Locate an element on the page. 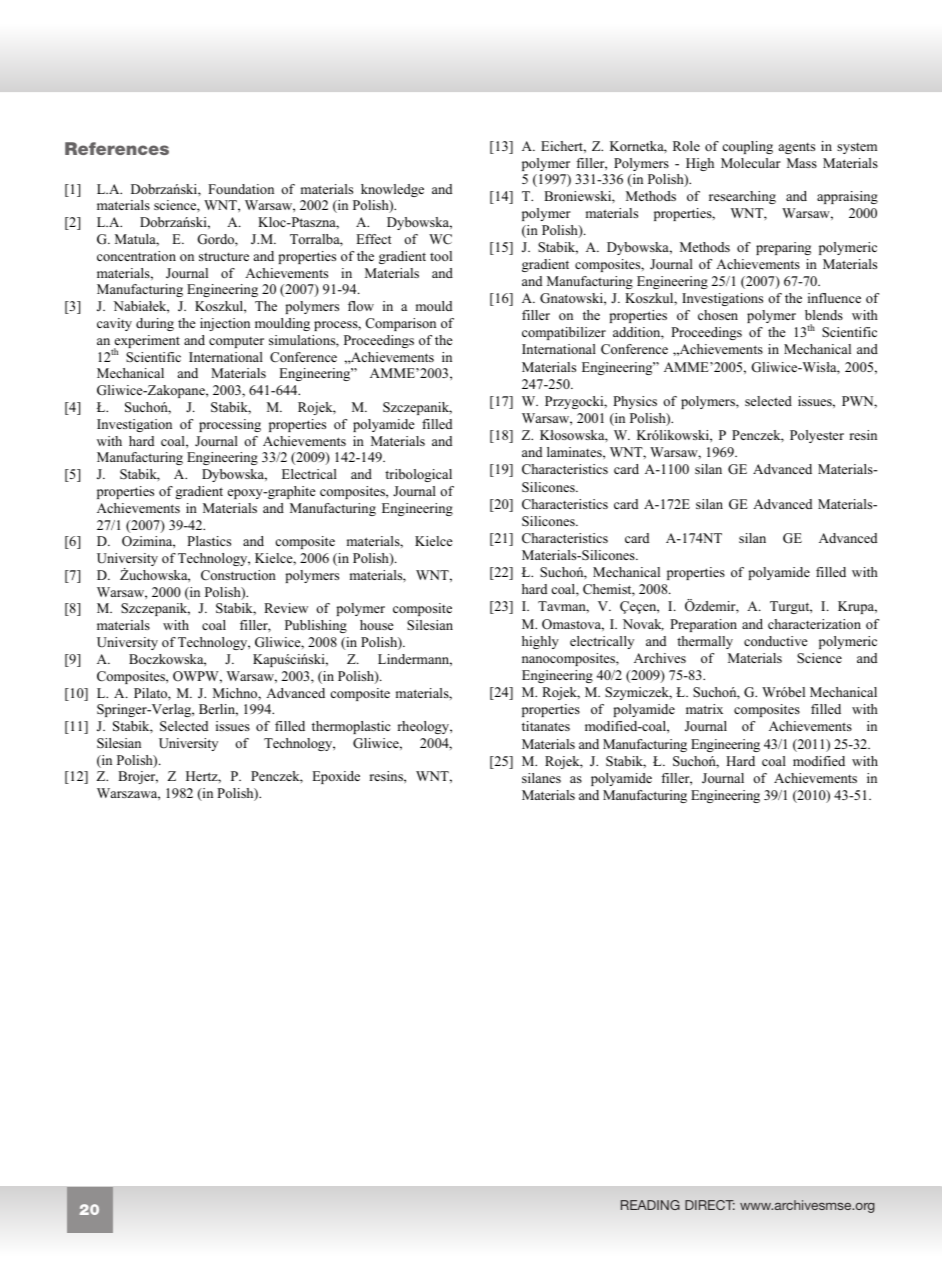  Foundation is located at coordinates (241, 189).
